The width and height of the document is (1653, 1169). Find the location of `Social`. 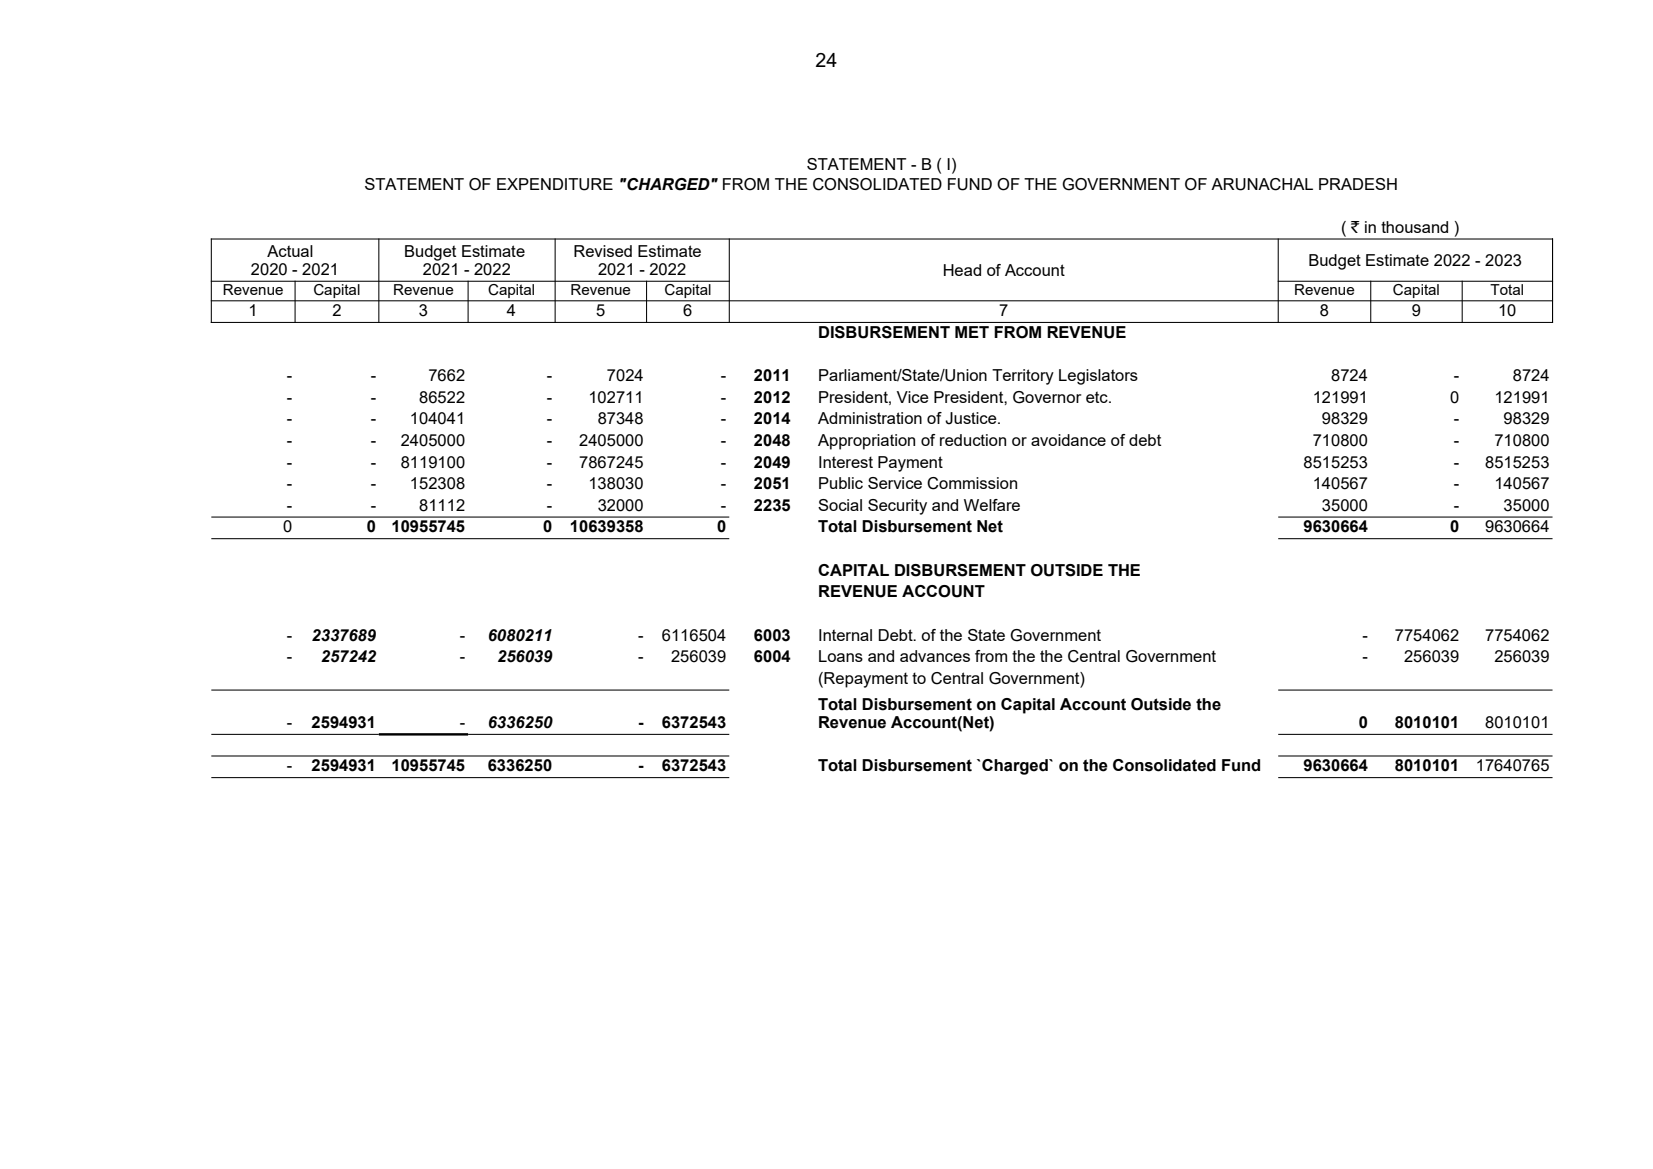

Social is located at coordinates (840, 505).
